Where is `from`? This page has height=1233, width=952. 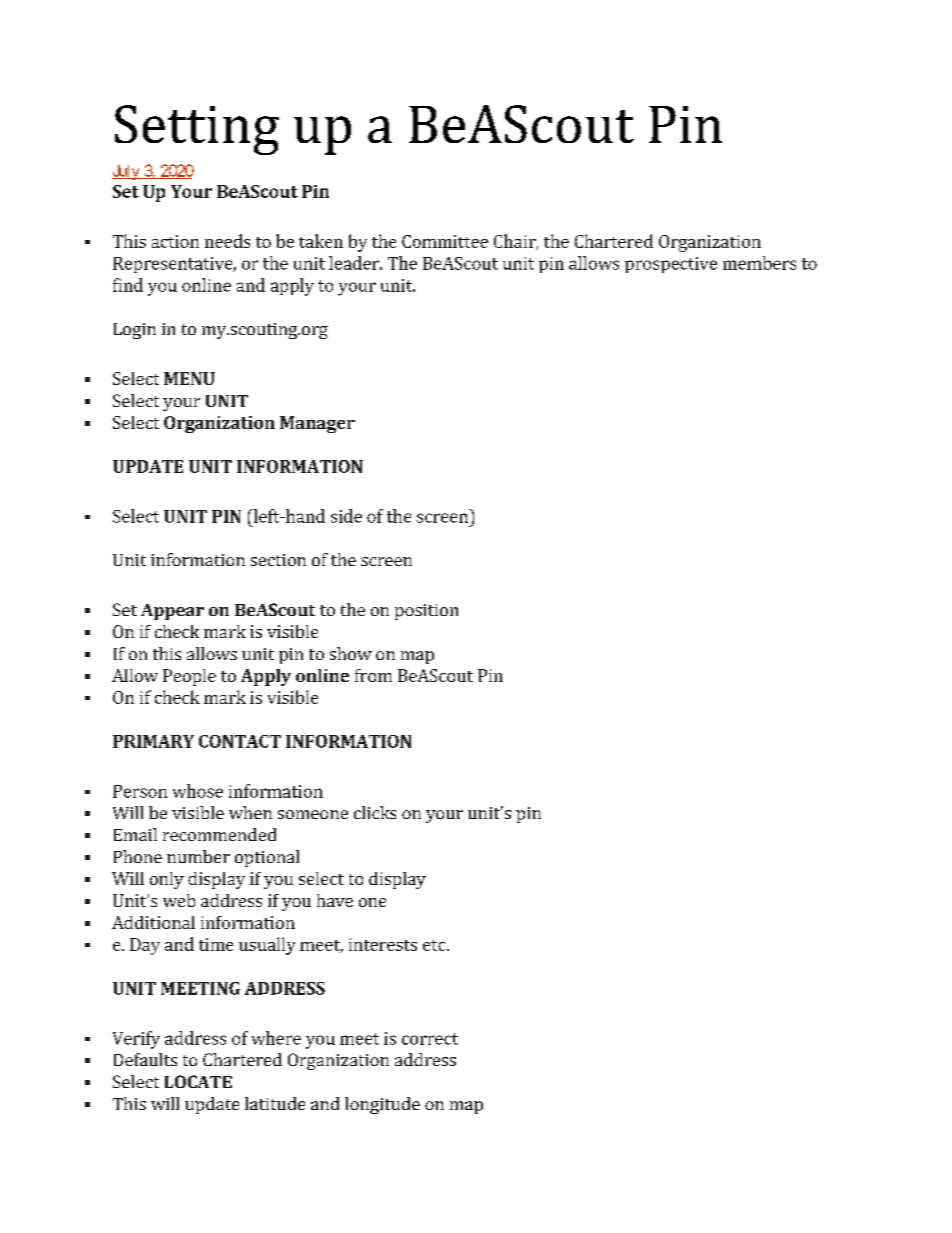 from is located at coordinates (373, 675).
